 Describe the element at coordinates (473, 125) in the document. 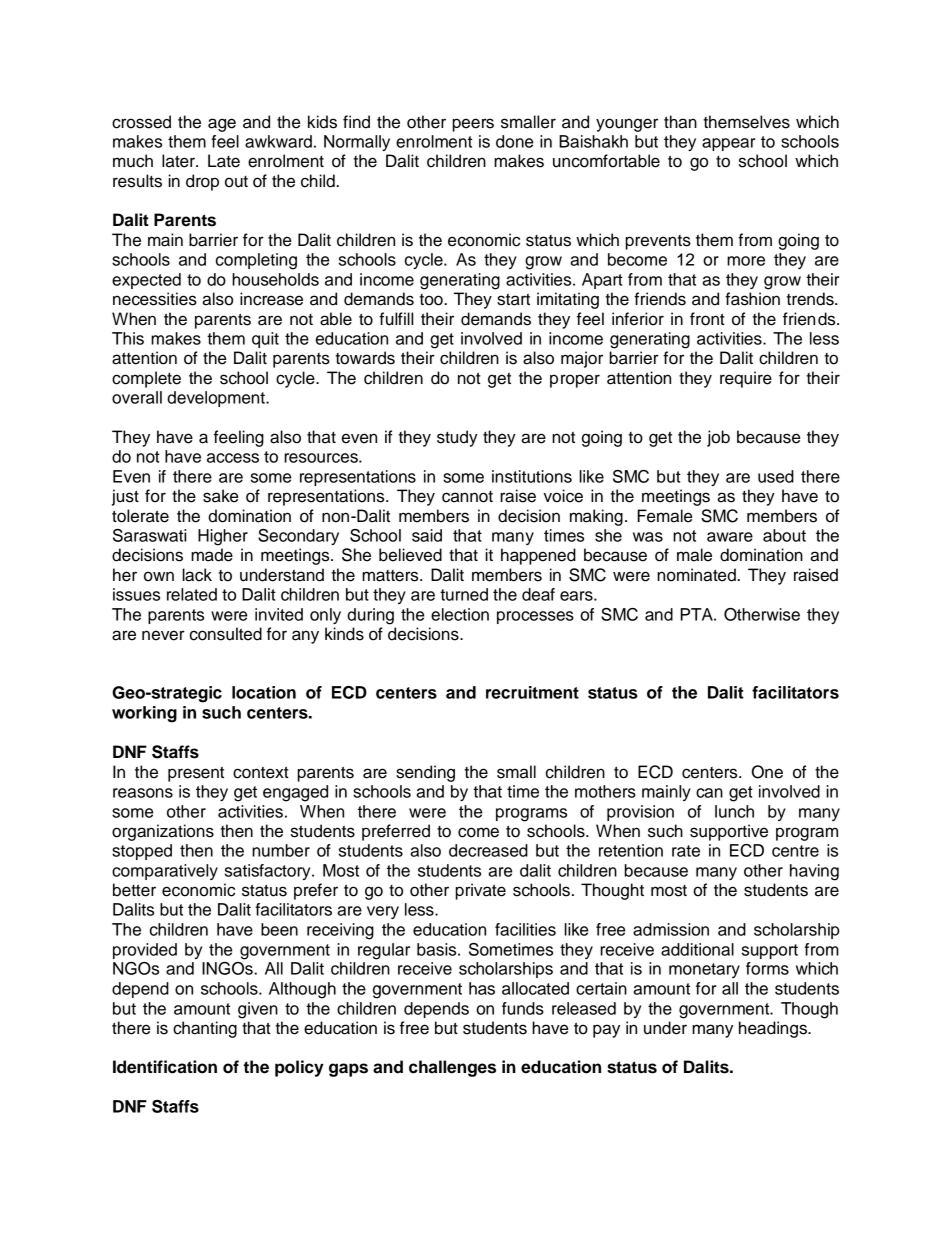

I see `peers` at that location.
